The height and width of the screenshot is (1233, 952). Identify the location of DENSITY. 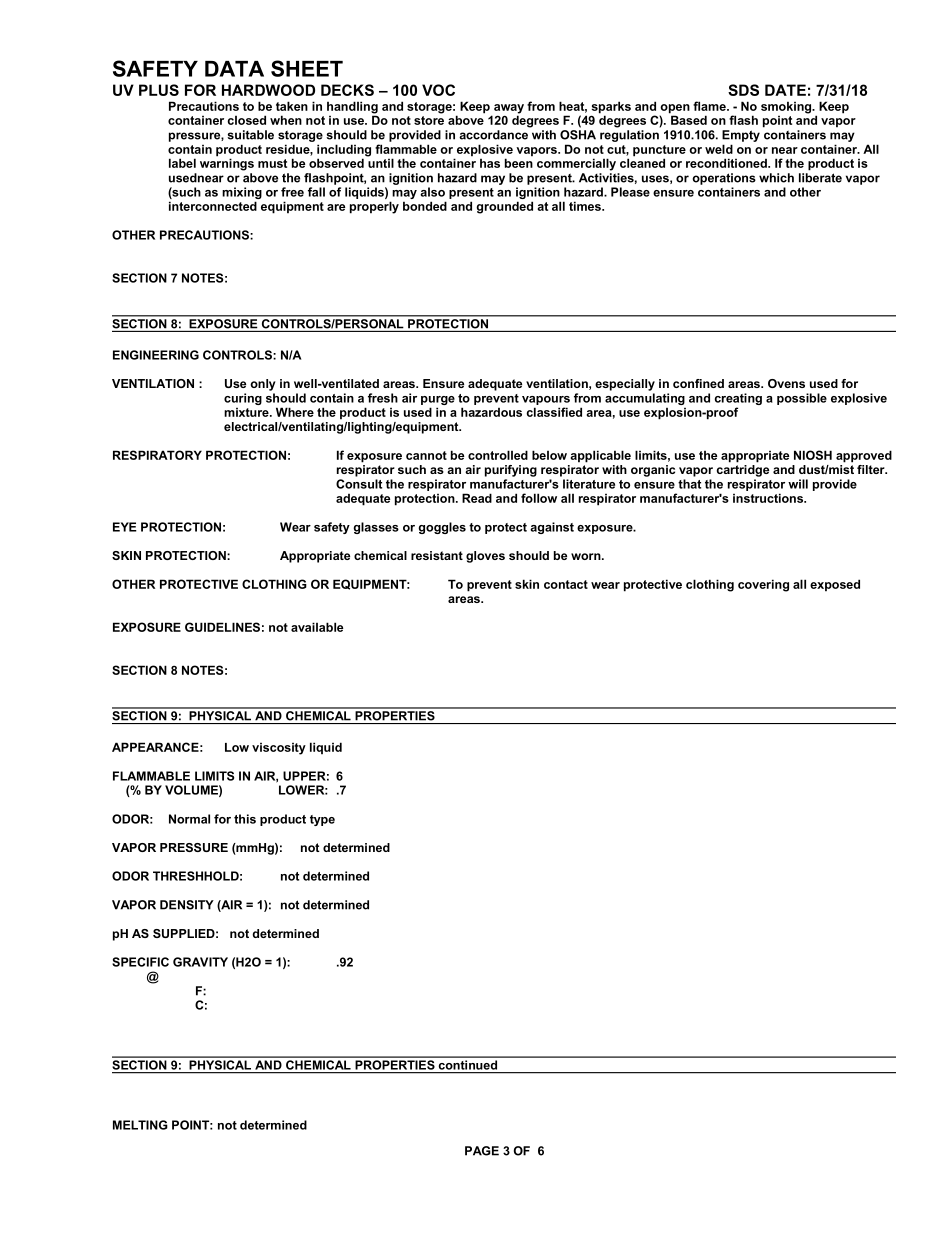
(187, 905).
